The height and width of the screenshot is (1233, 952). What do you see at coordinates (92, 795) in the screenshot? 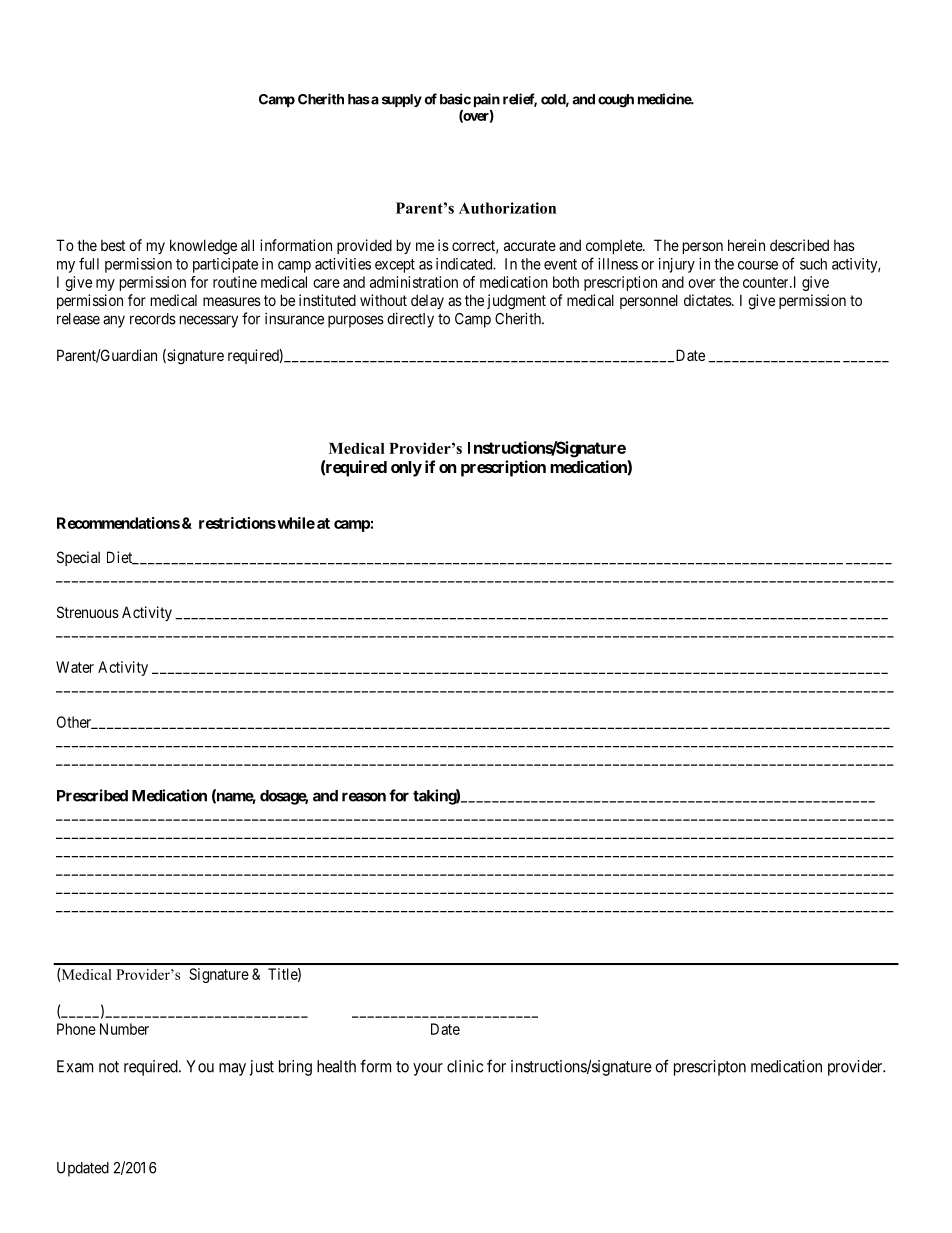
I see `Prescribed` at bounding box center [92, 795].
